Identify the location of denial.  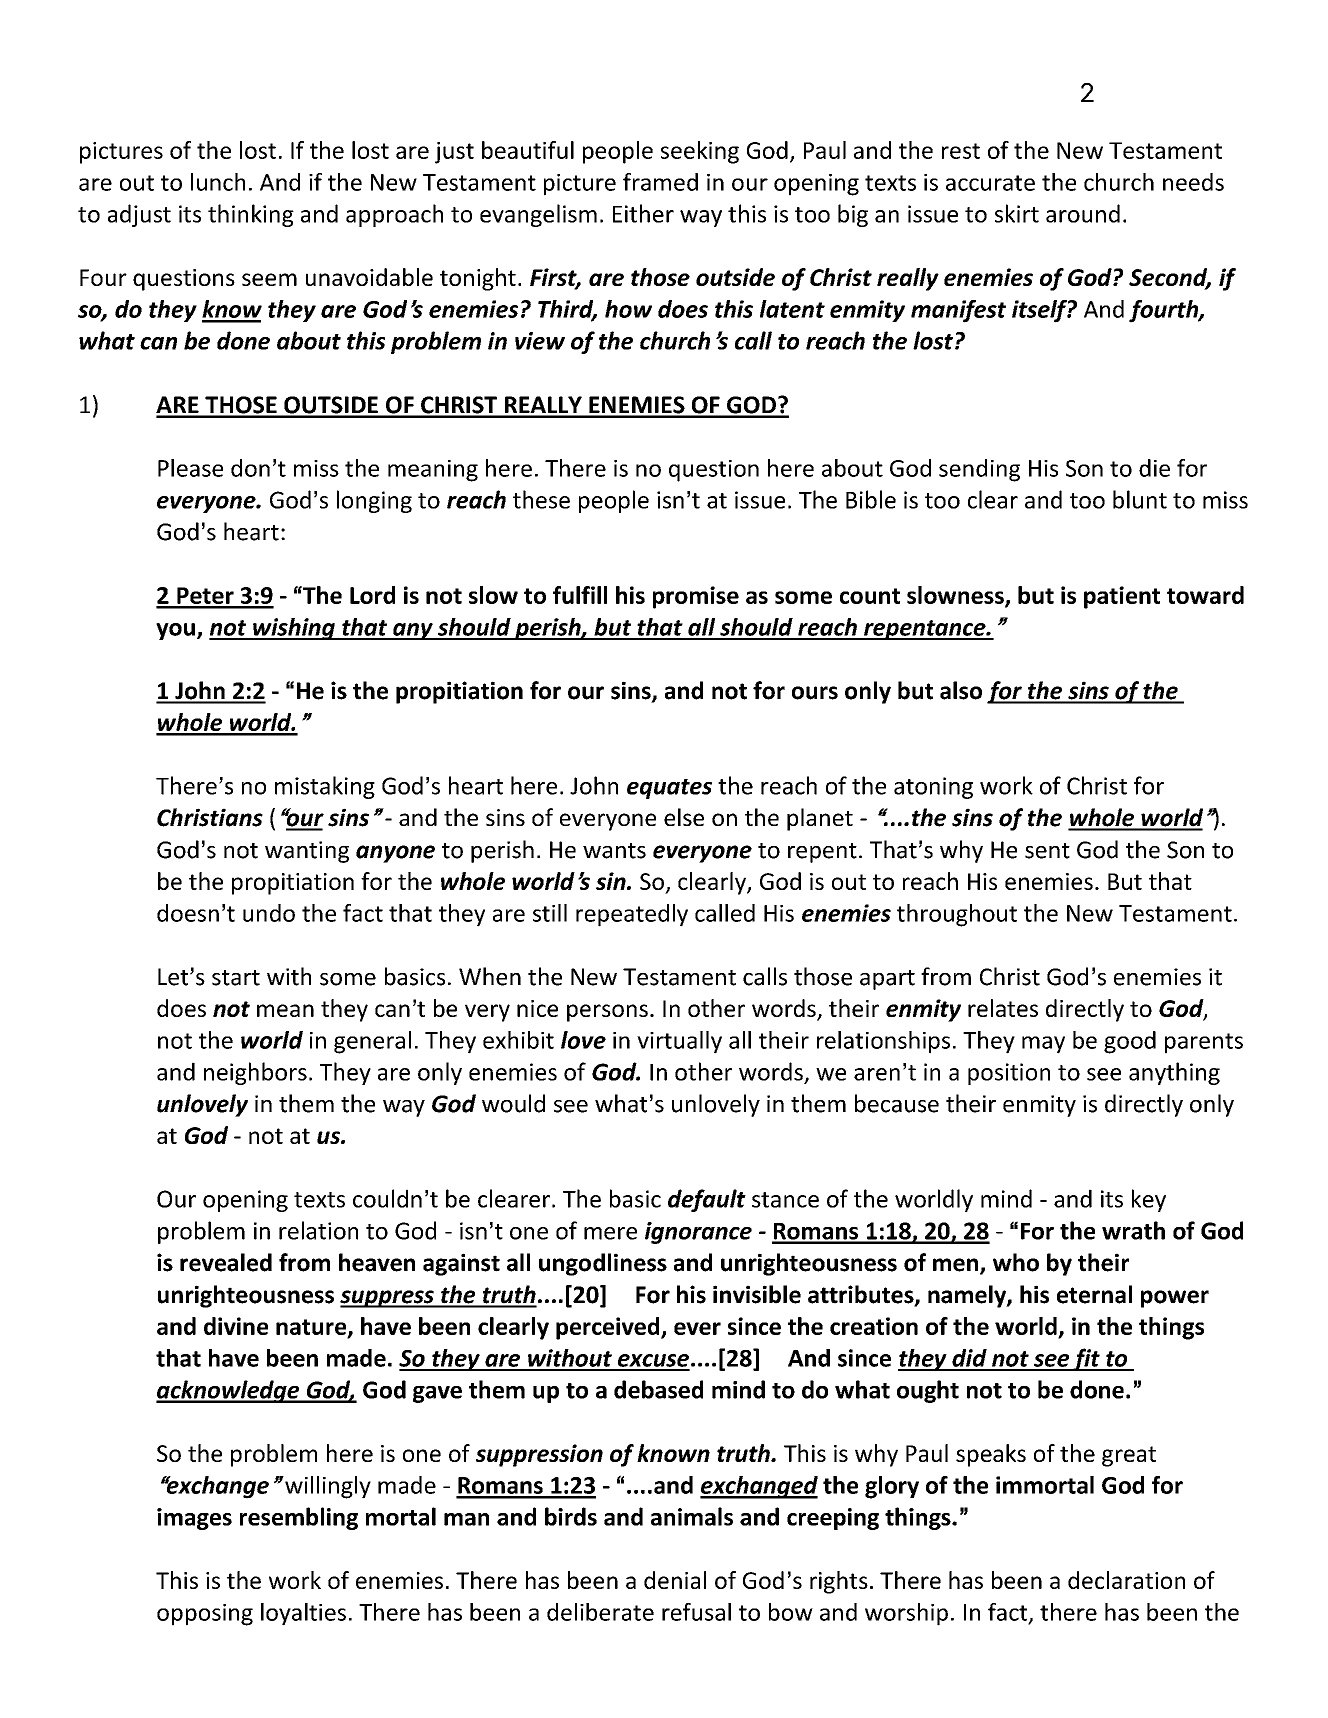
(675, 1580).
